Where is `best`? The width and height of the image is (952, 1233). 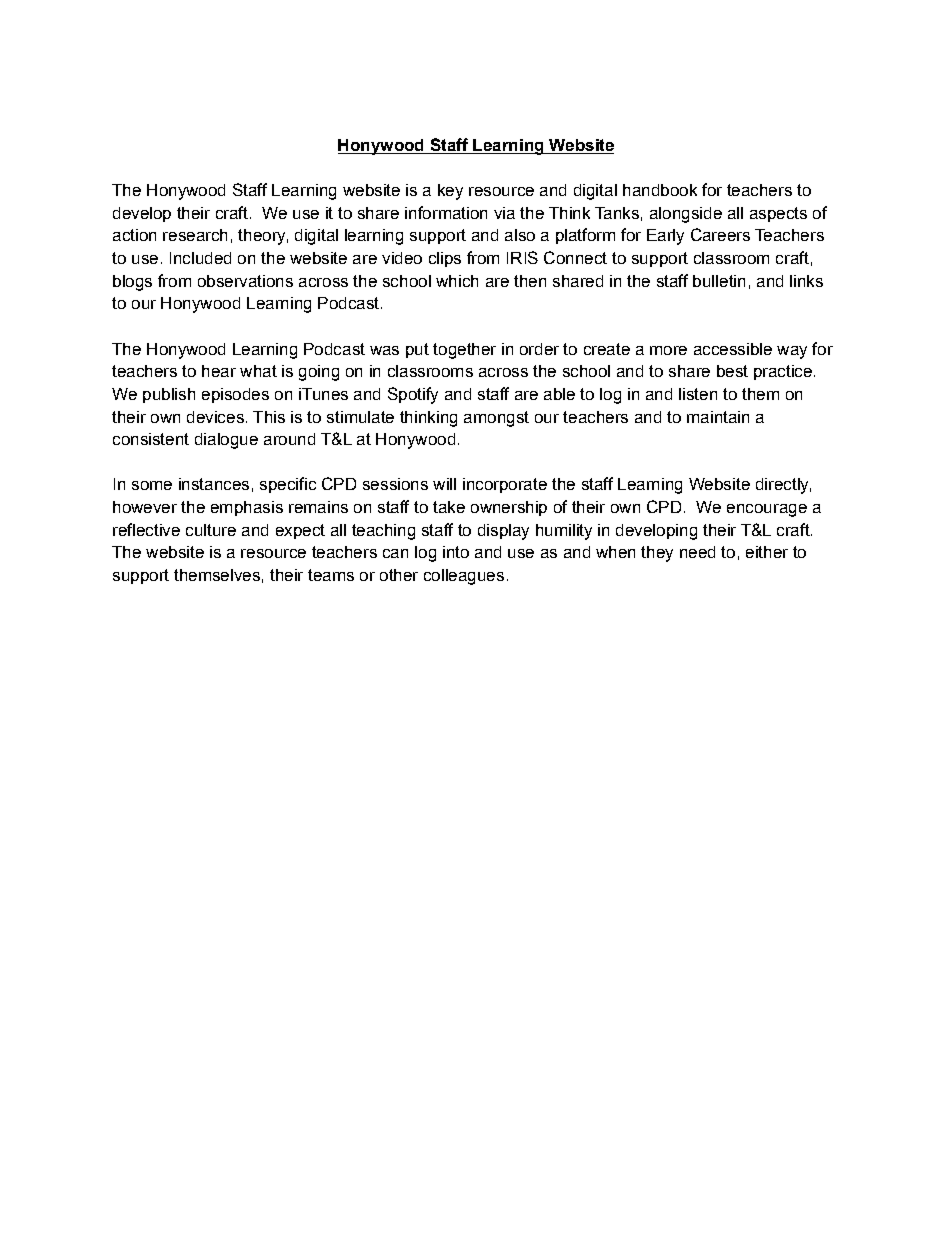
best is located at coordinates (732, 371).
